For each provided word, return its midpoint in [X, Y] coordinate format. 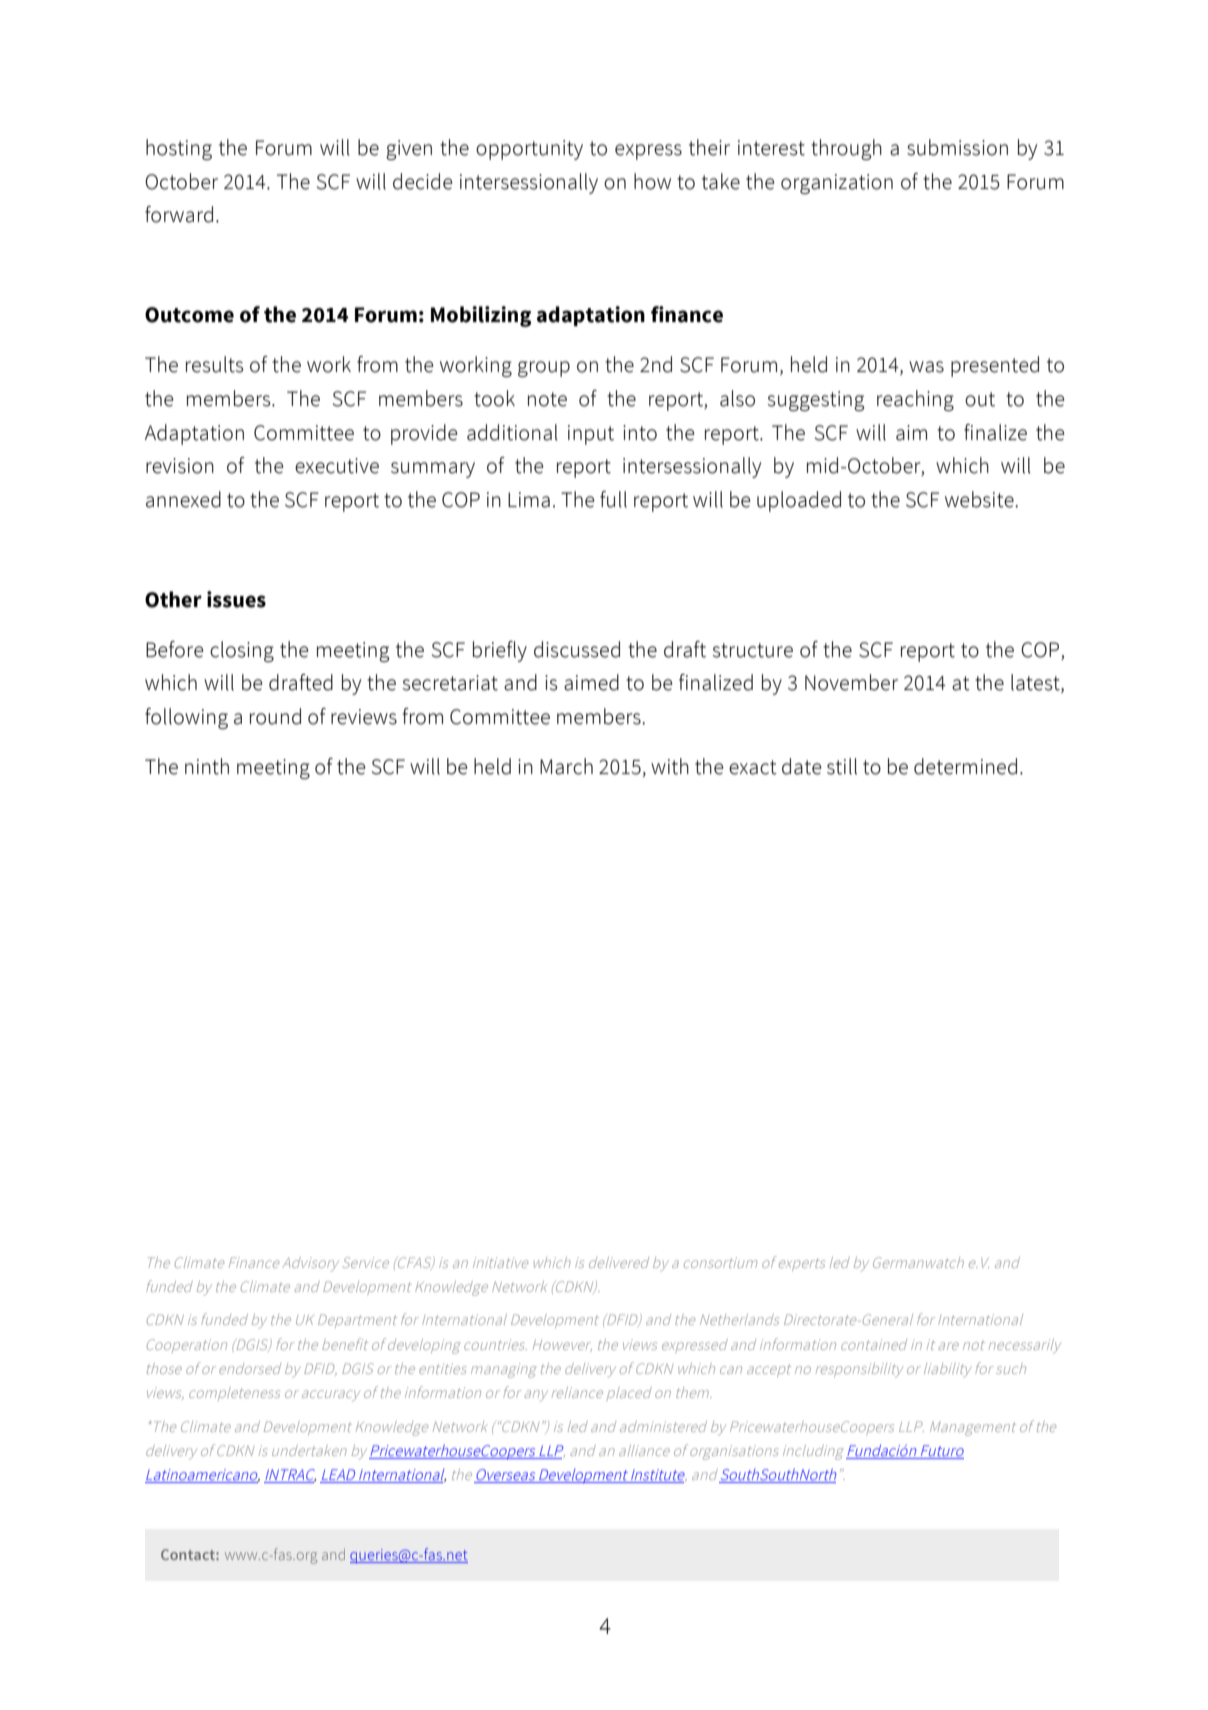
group [544, 369]
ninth [207, 766]
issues [236, 599]
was [926, 367]
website [980, 499]
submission [957, 147]
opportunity [529, 150]
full [613, 499]
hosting [179, 149]
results [215, 364]
